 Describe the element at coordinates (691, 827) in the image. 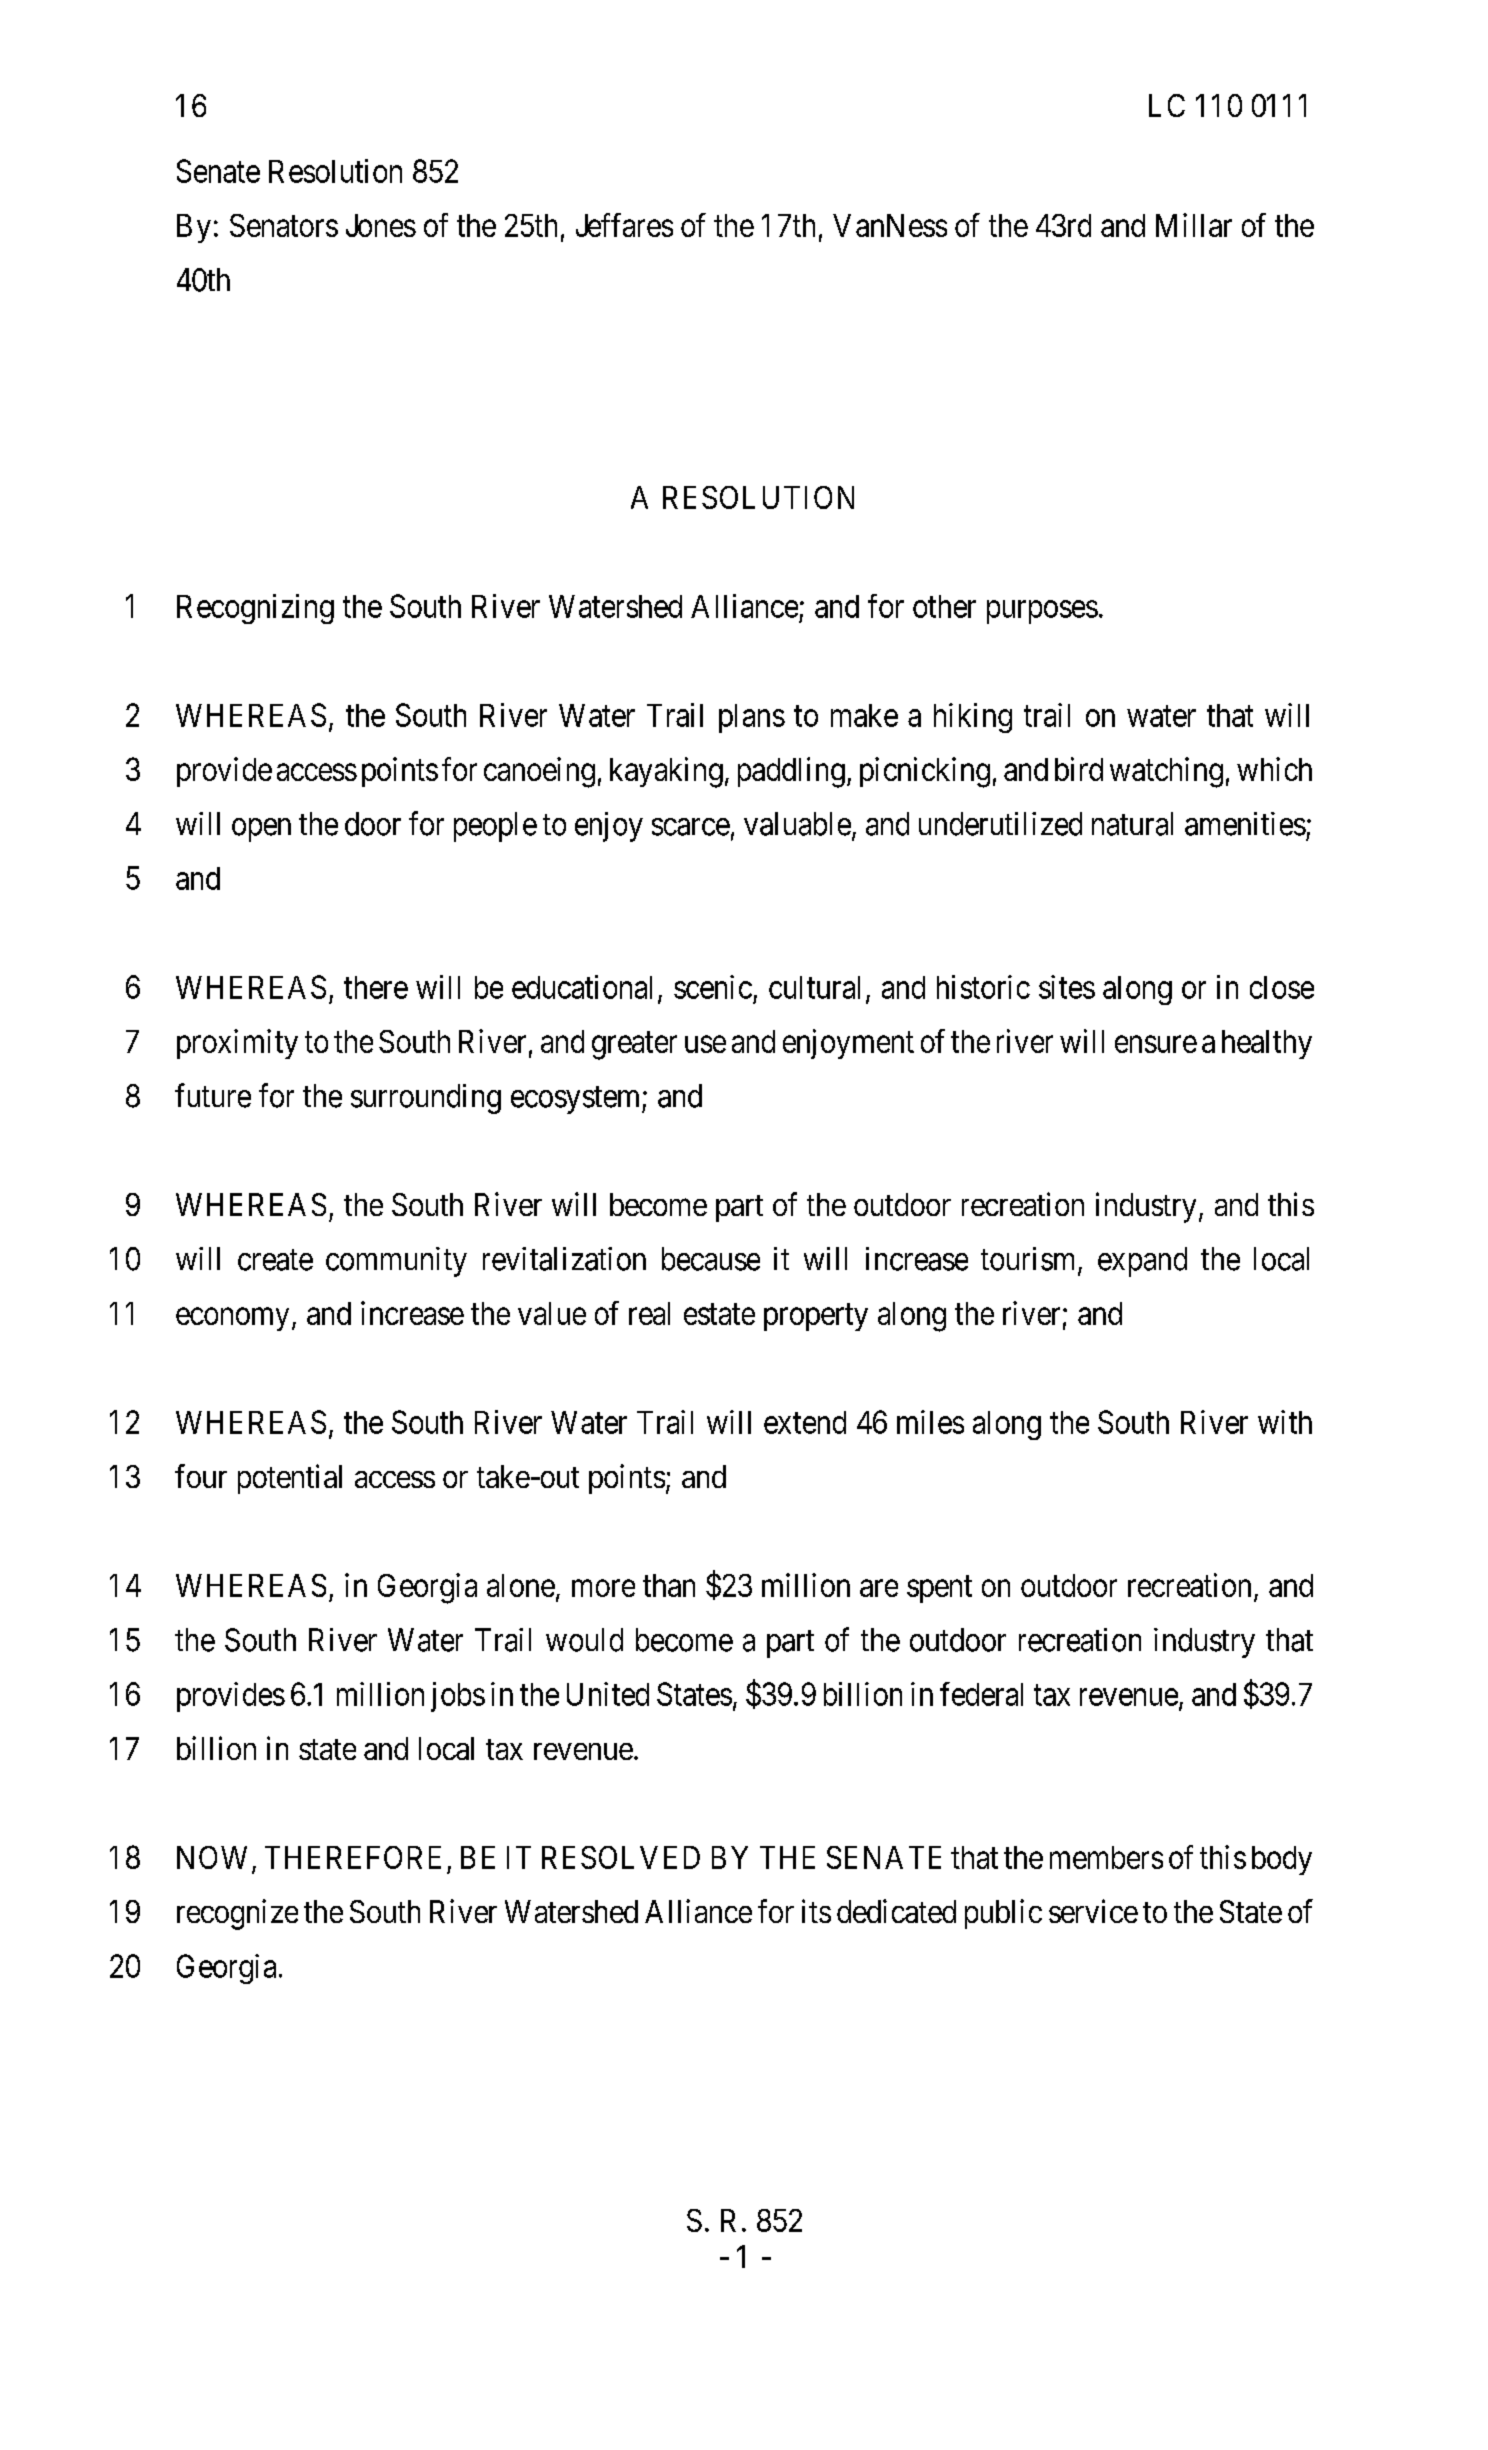

I see `scarce` at that location.
